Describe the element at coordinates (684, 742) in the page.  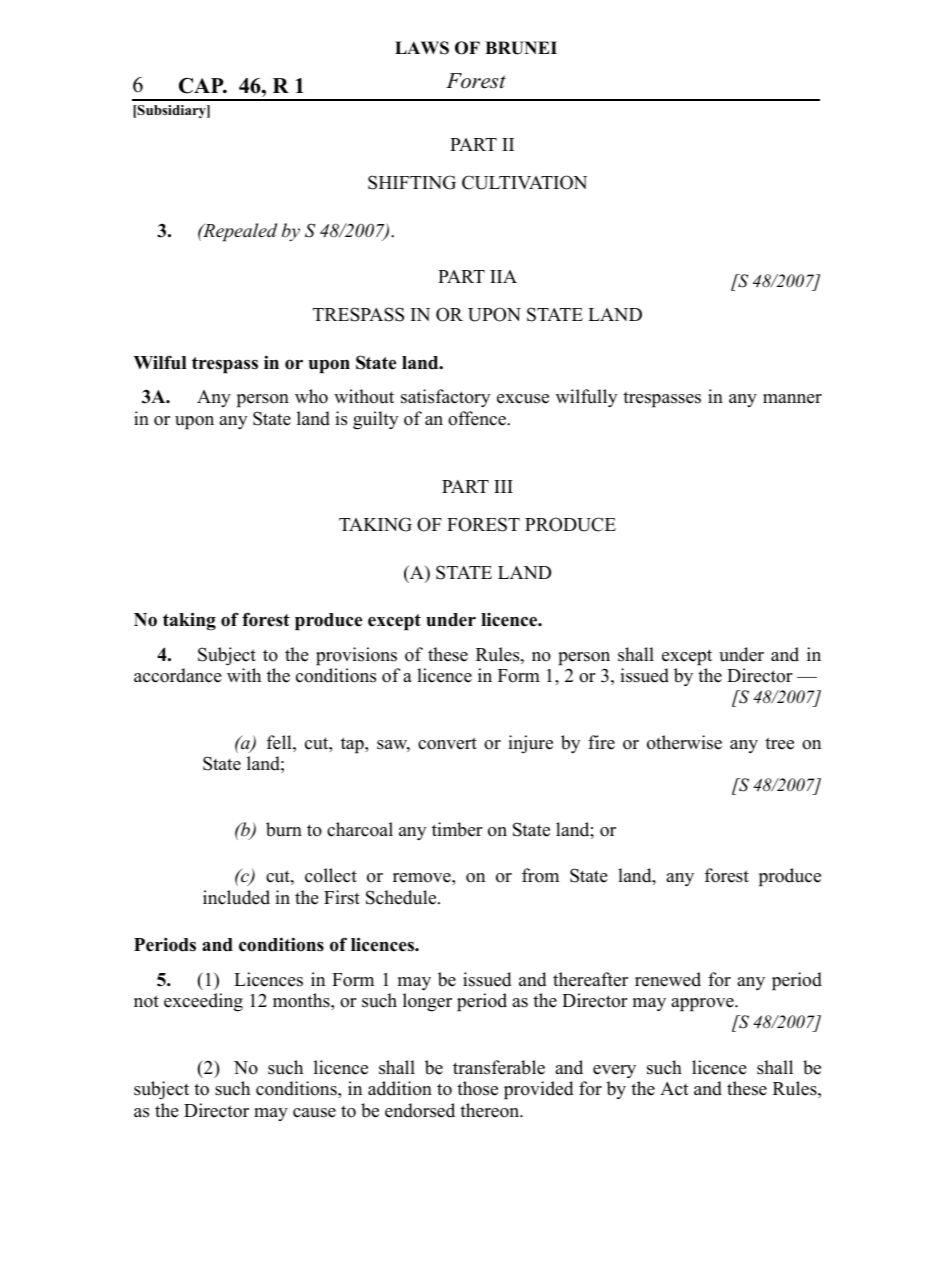
I see `otherwise` at that location.
